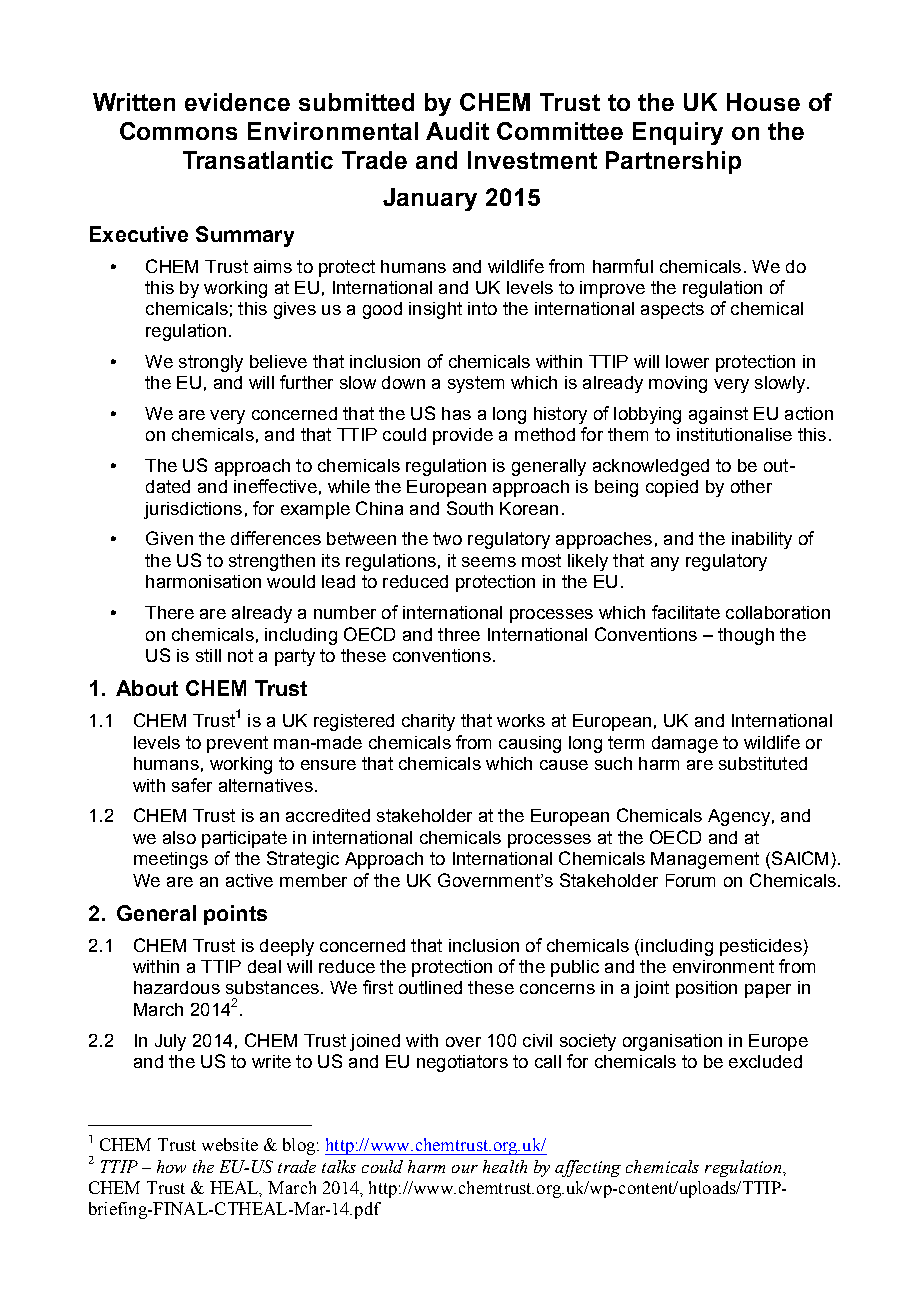  I want to click on our, so click(465, 1169).
